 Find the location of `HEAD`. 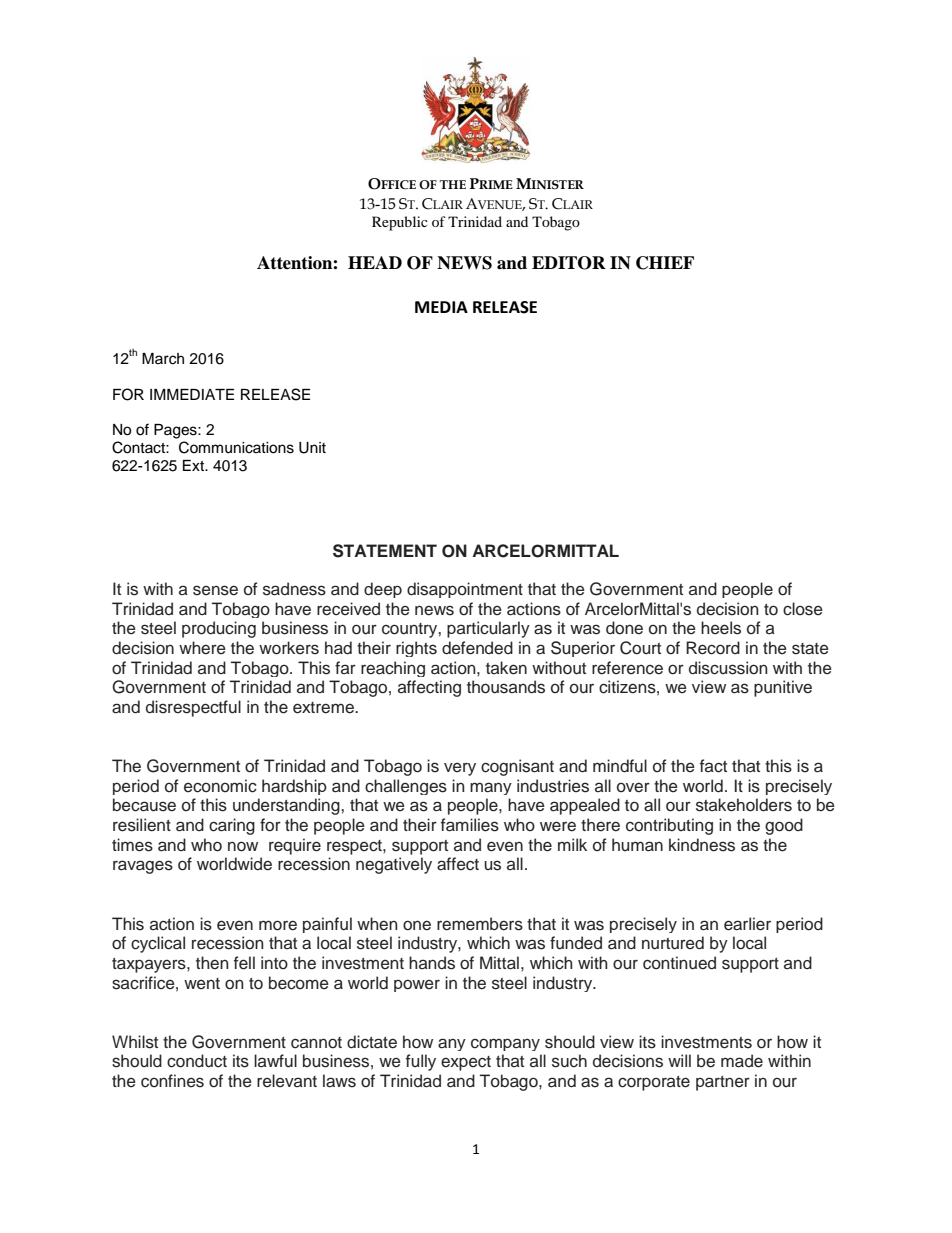

HEAD is located at coordinates (375, 262).
